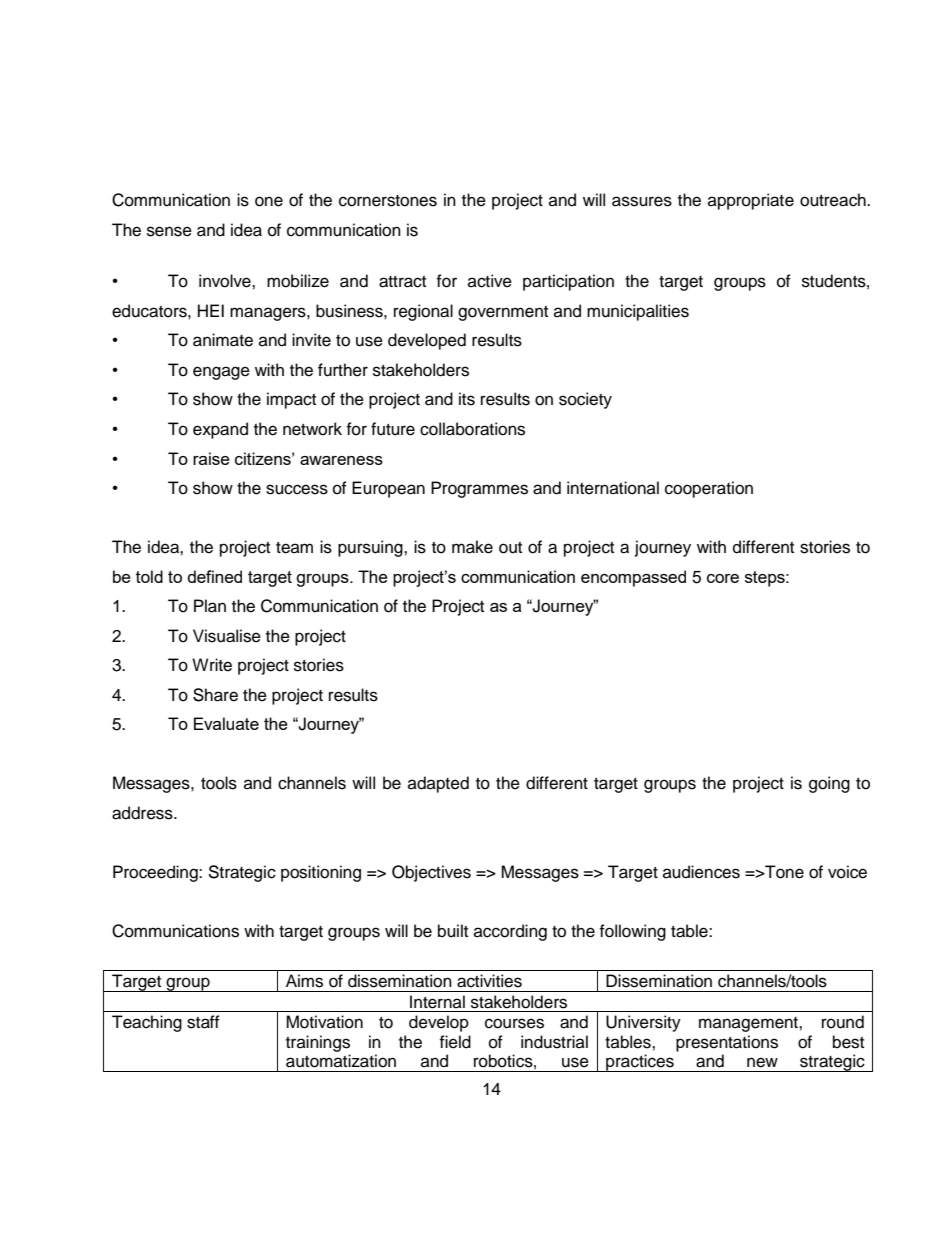 The height and width of the screenshot is (1233, 952). Describe the element at coordinates (490, 281) in the screenshot. I see `active` at that location.
